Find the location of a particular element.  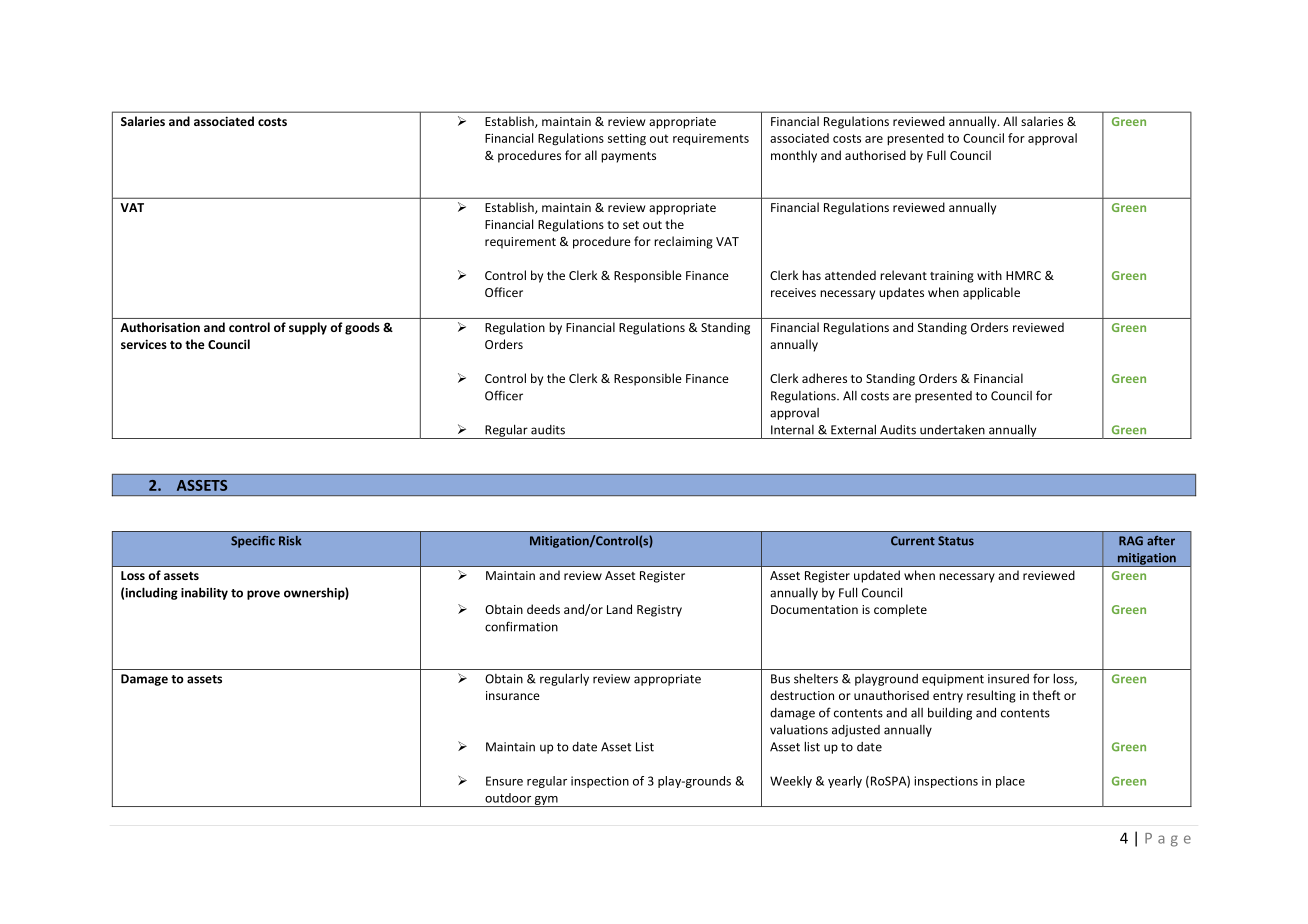

Status is located at coordinates (956, 541).
